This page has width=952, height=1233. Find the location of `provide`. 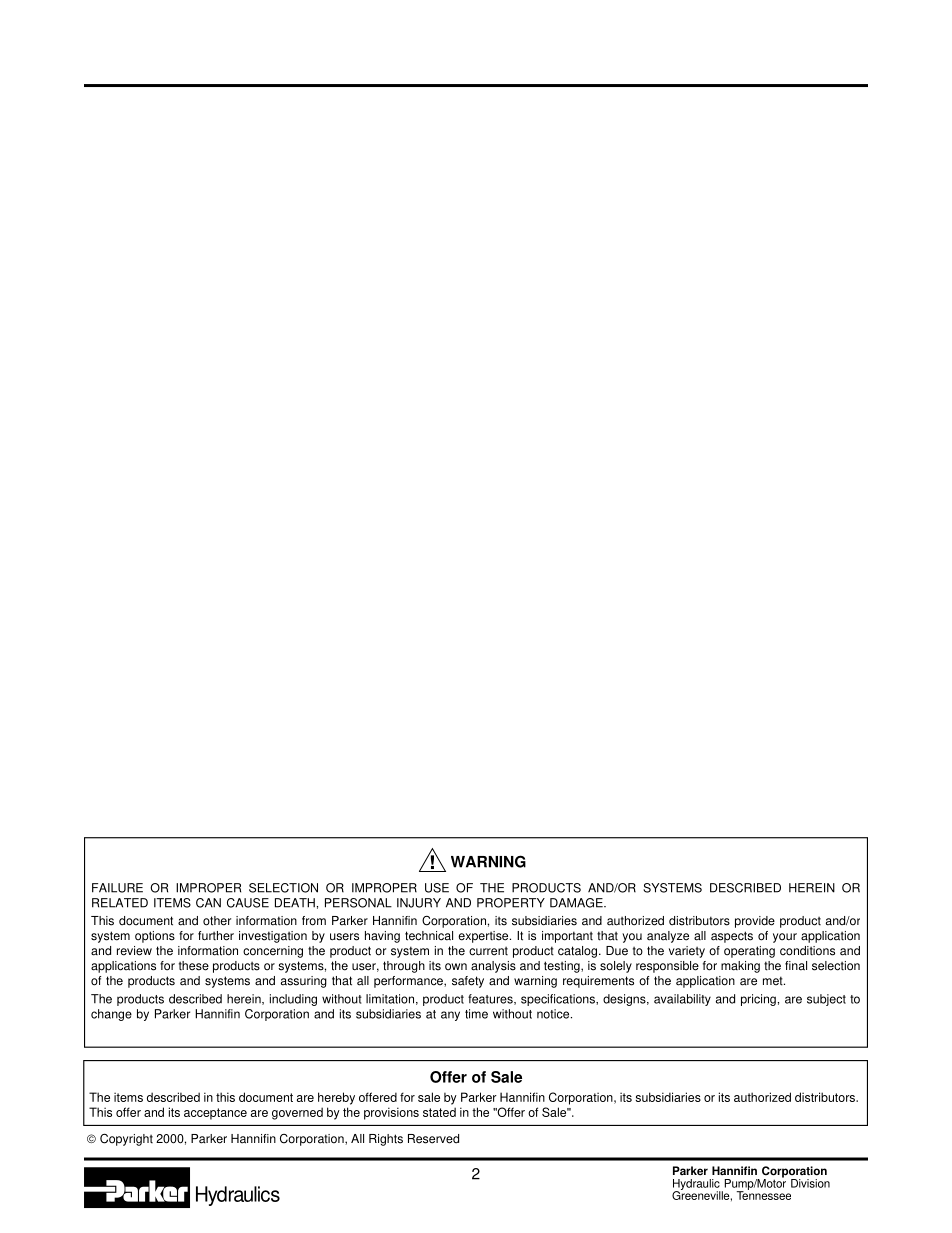

provide is located at coordinates (755, 922).
